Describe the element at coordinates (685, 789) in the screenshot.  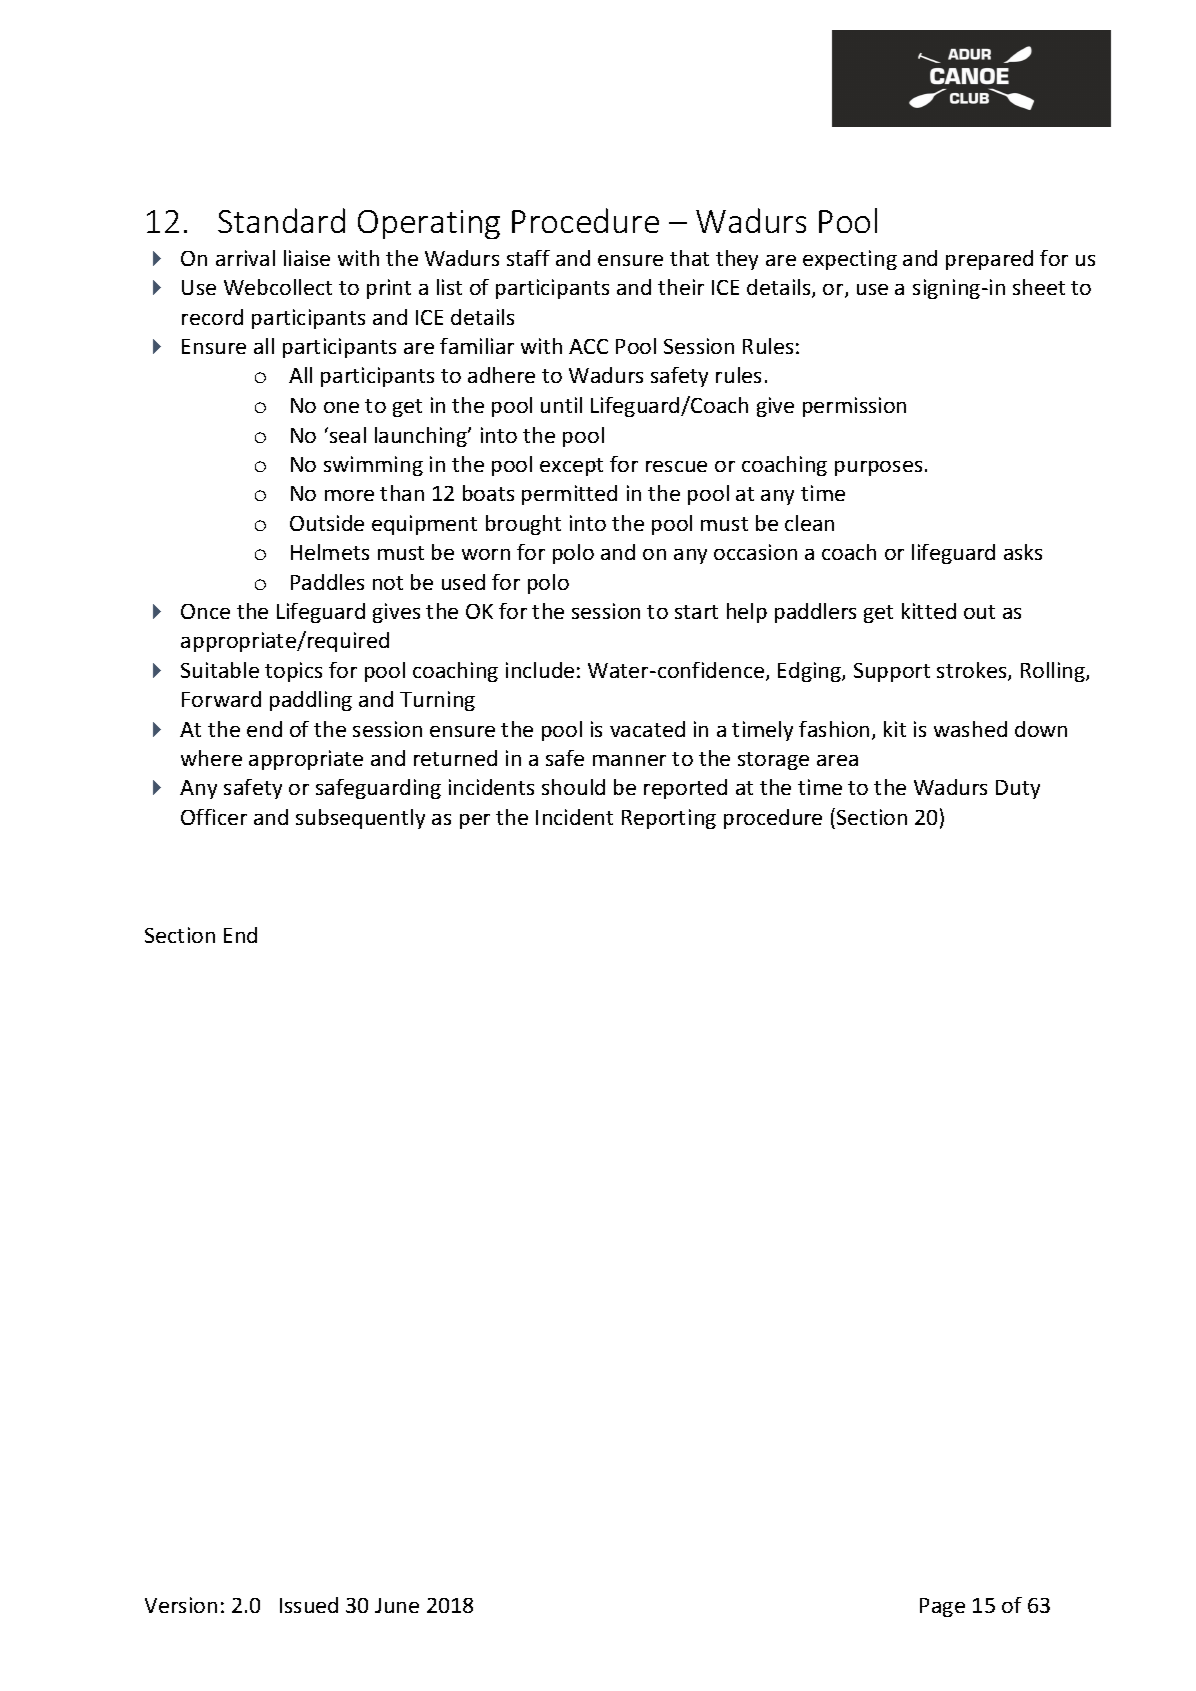
I see `reported` at that location.
